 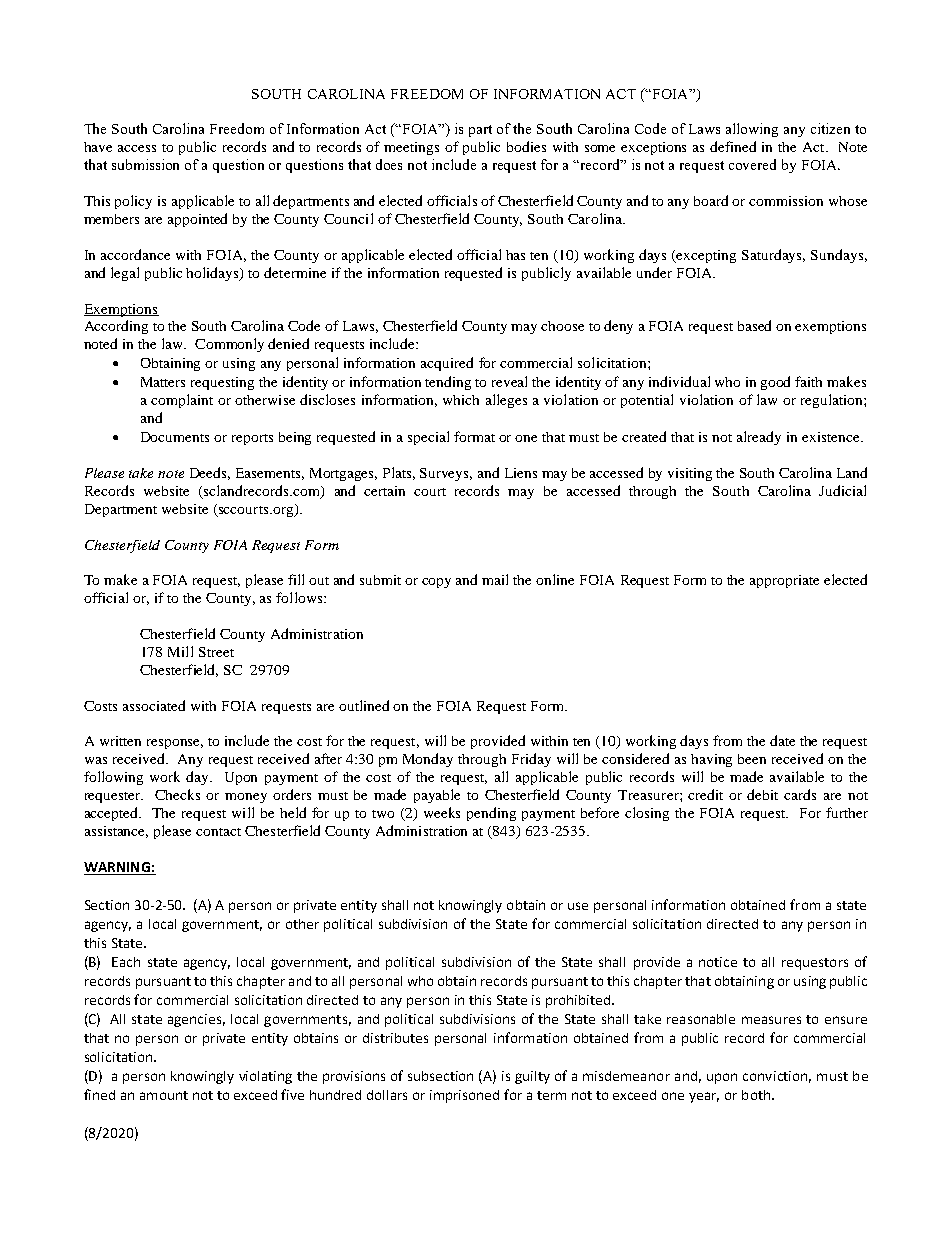 What do you see at coordinates (446, 474) in the image?
I see `Surveys` at bounding box center [446, 474].
